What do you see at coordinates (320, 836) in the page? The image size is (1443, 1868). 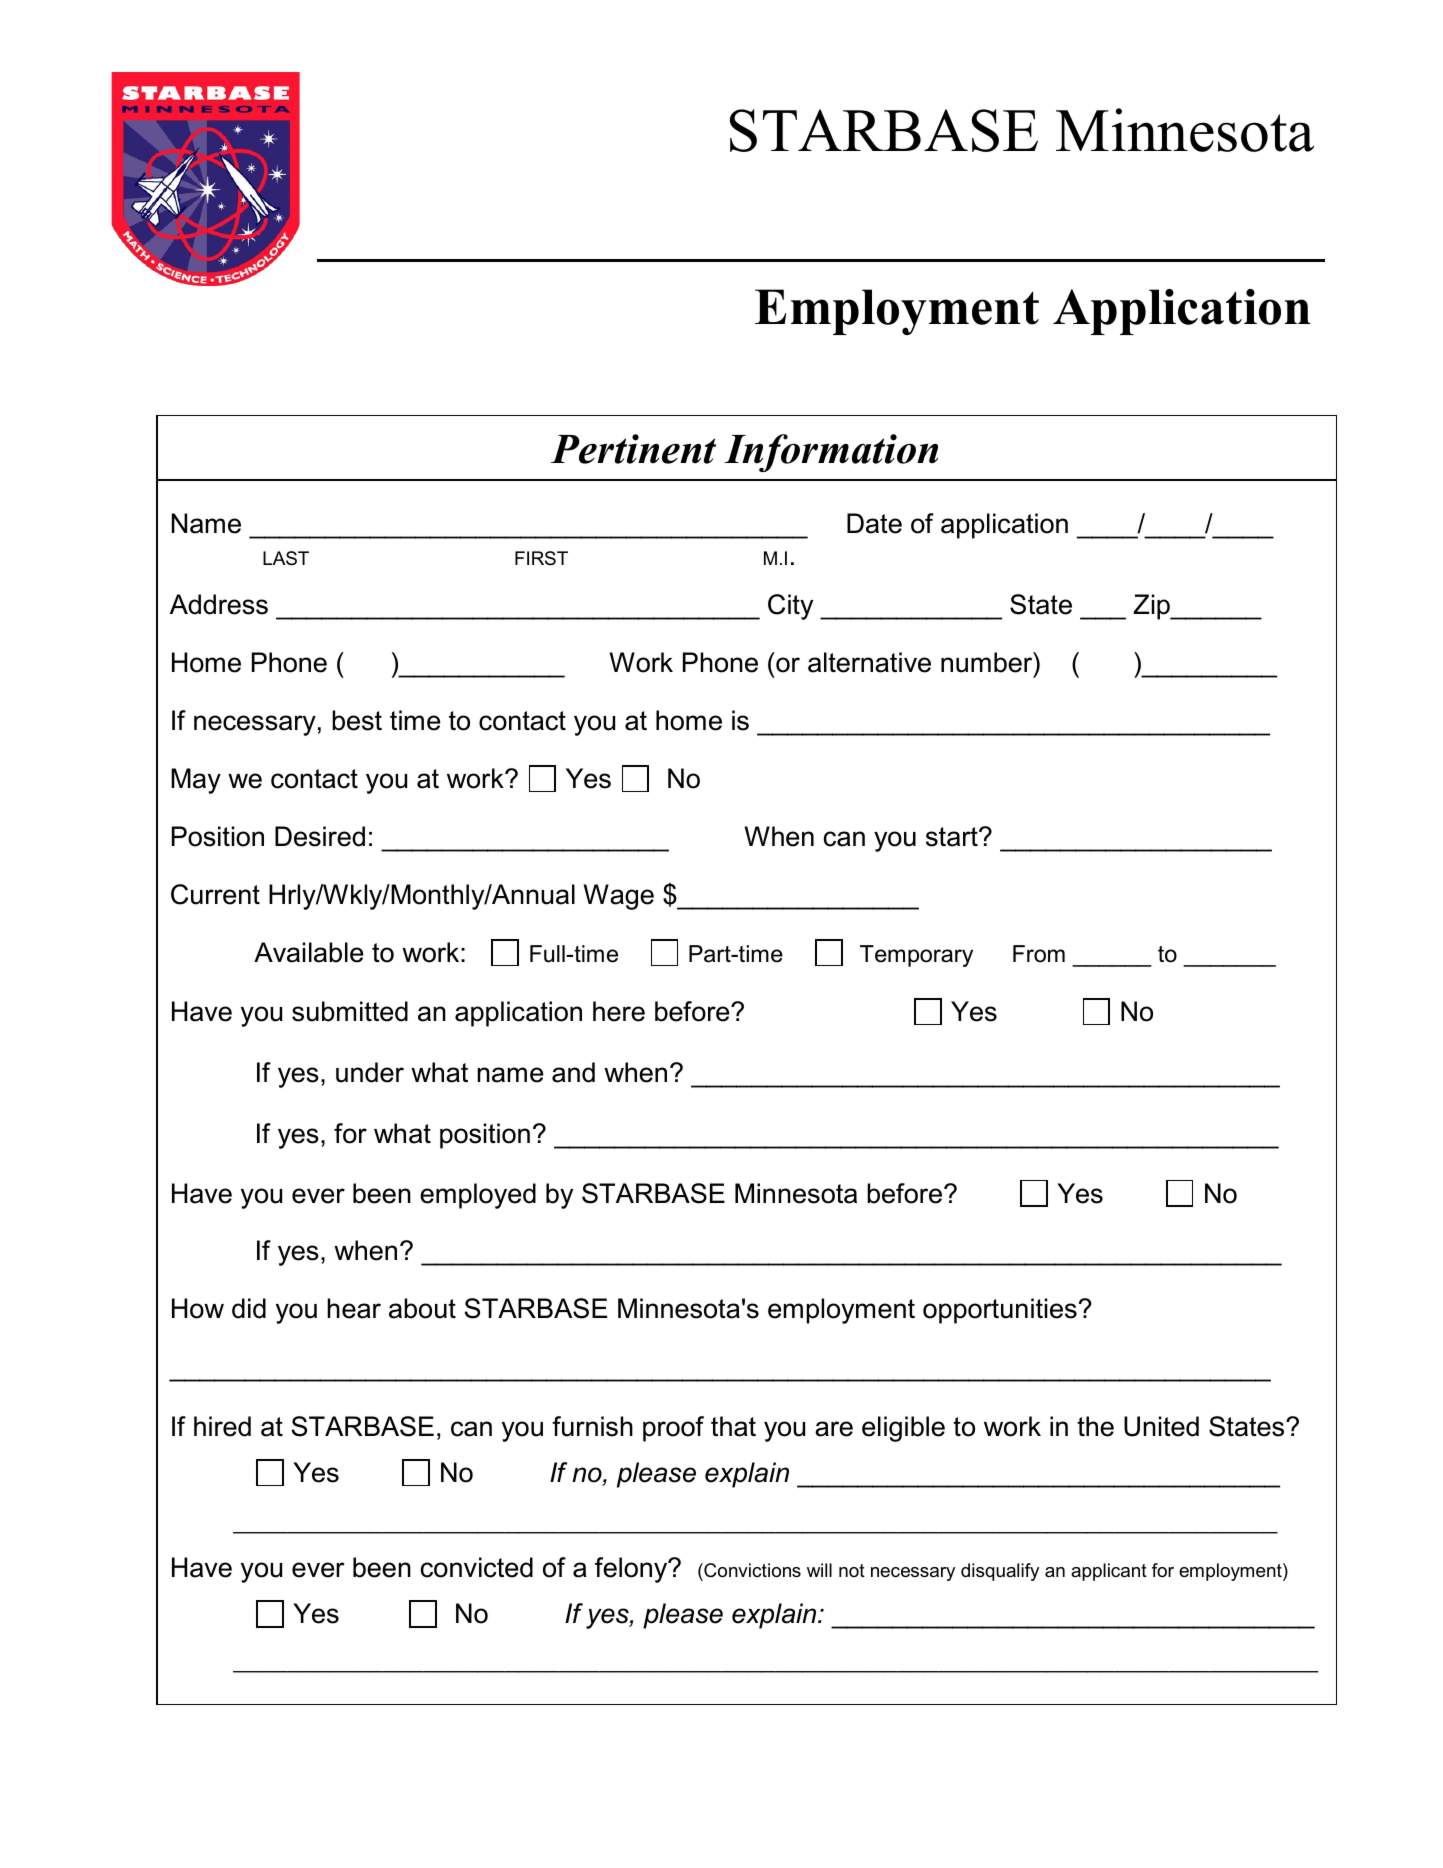 I see `Desired` at bounding box center [320, 836].
